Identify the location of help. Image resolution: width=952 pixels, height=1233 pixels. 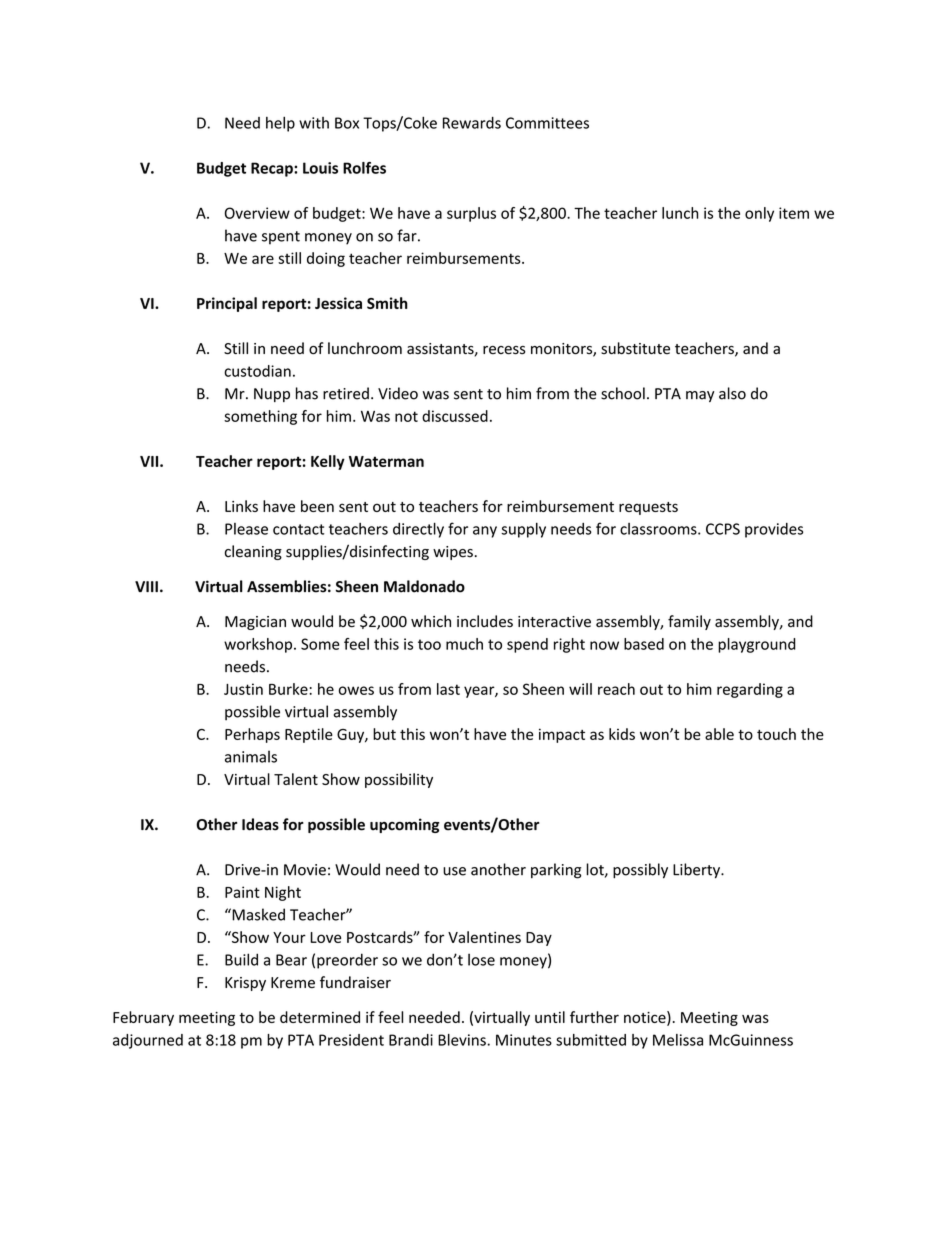
(280, 124).
